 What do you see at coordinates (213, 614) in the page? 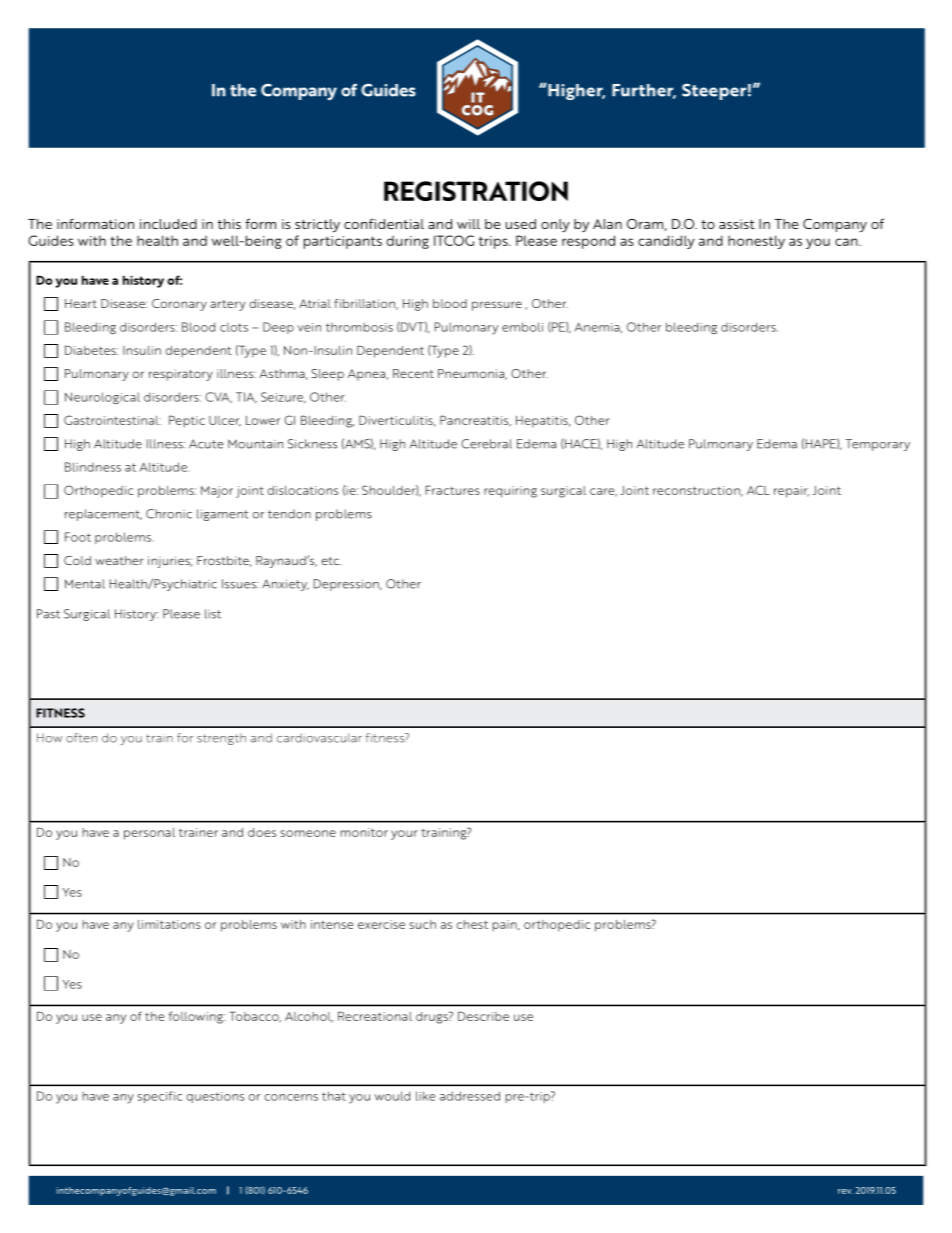
I see `list` at bounding box center [213, 614].
